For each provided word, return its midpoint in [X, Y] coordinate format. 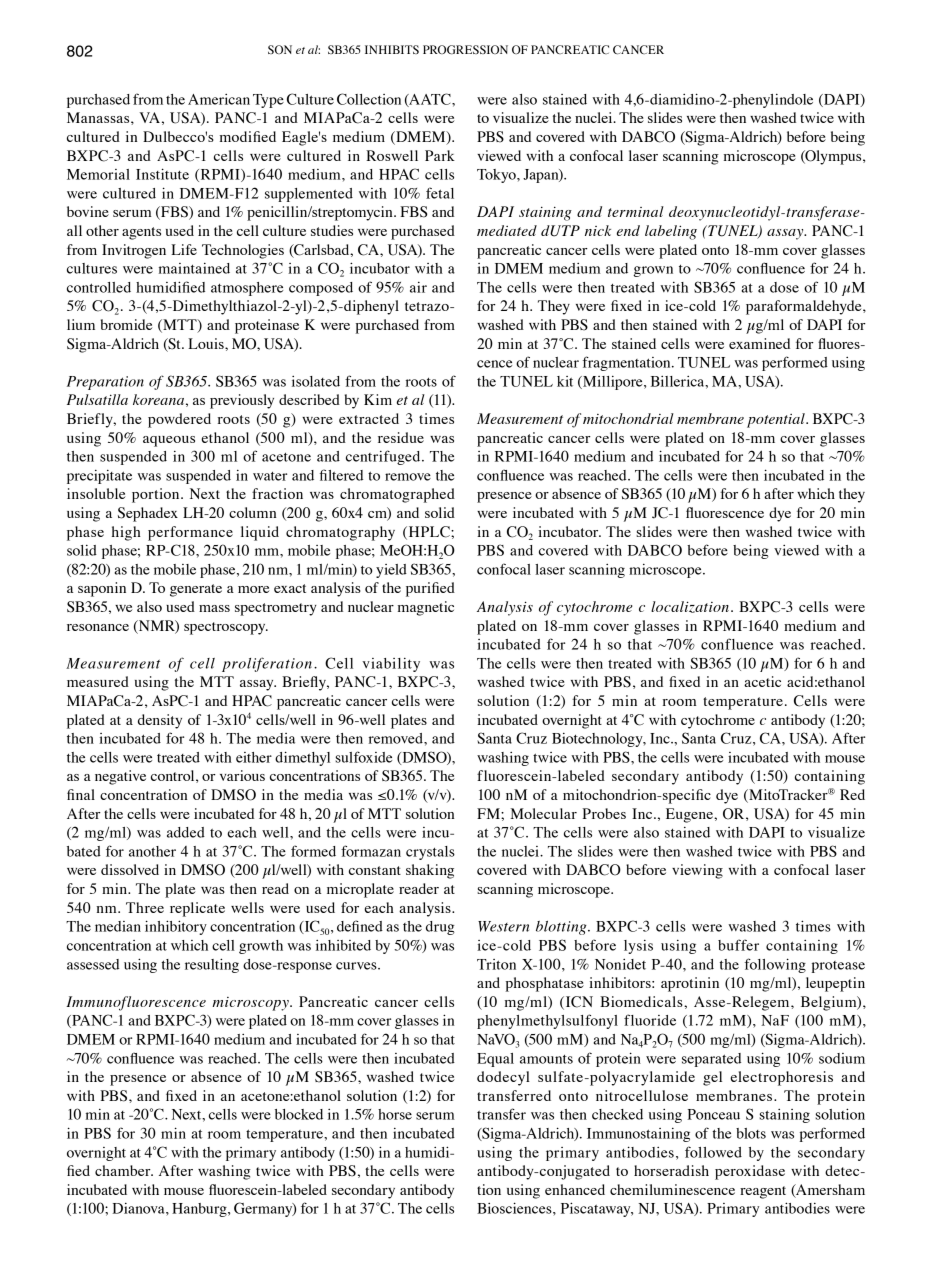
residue [401, 437]
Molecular [543, 813]
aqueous [169, 441]
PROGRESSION [465, 49]
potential [777, 420]
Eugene [690, 815]
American [219, 99]
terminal [636, 211]
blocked [299, 1114]
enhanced [575, 1189]
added [186, 832]
